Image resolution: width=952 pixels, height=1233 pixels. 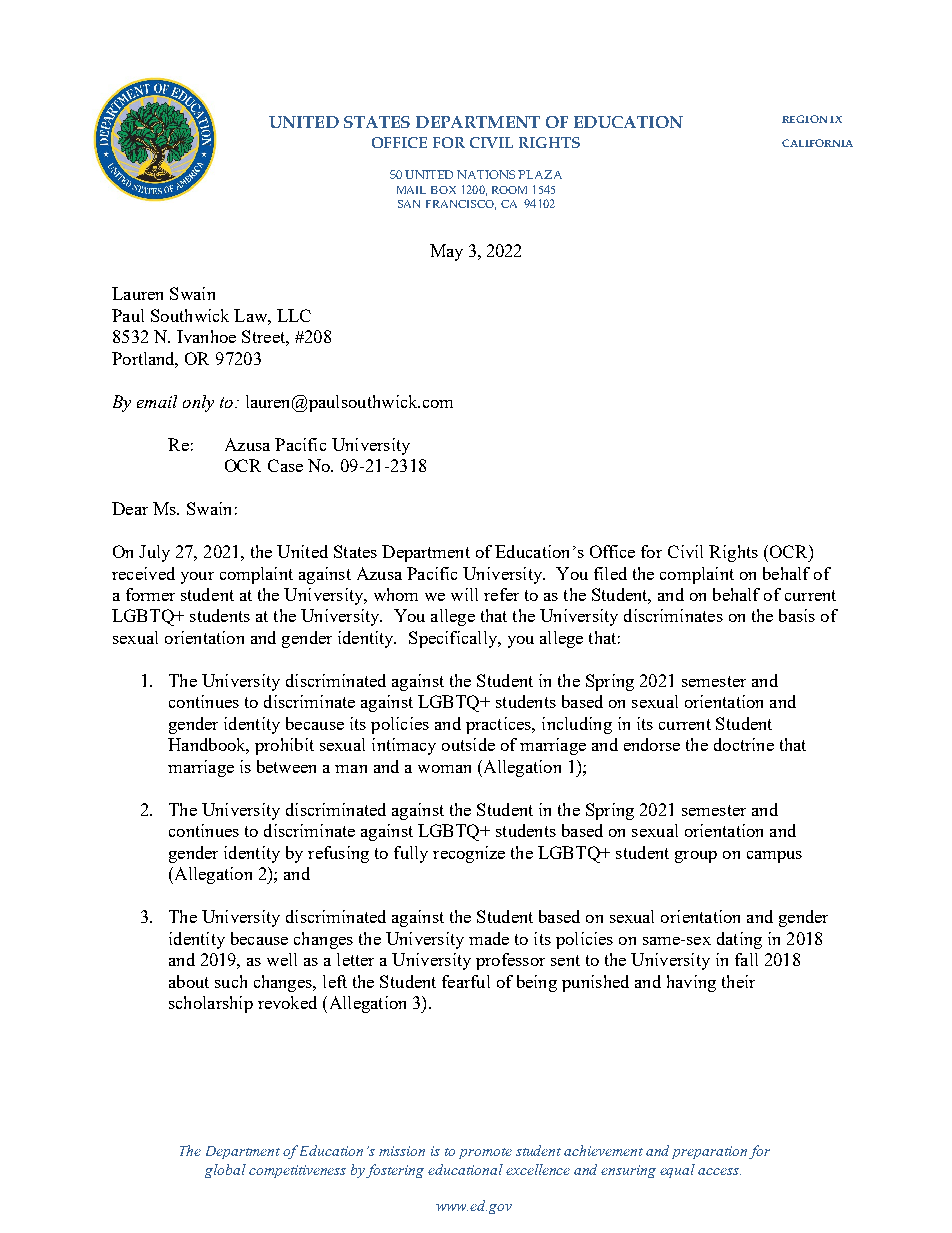 What do you see at coordinates (485, 1153) in the document?
I see `promote` at bounding box center [485, 1153].
